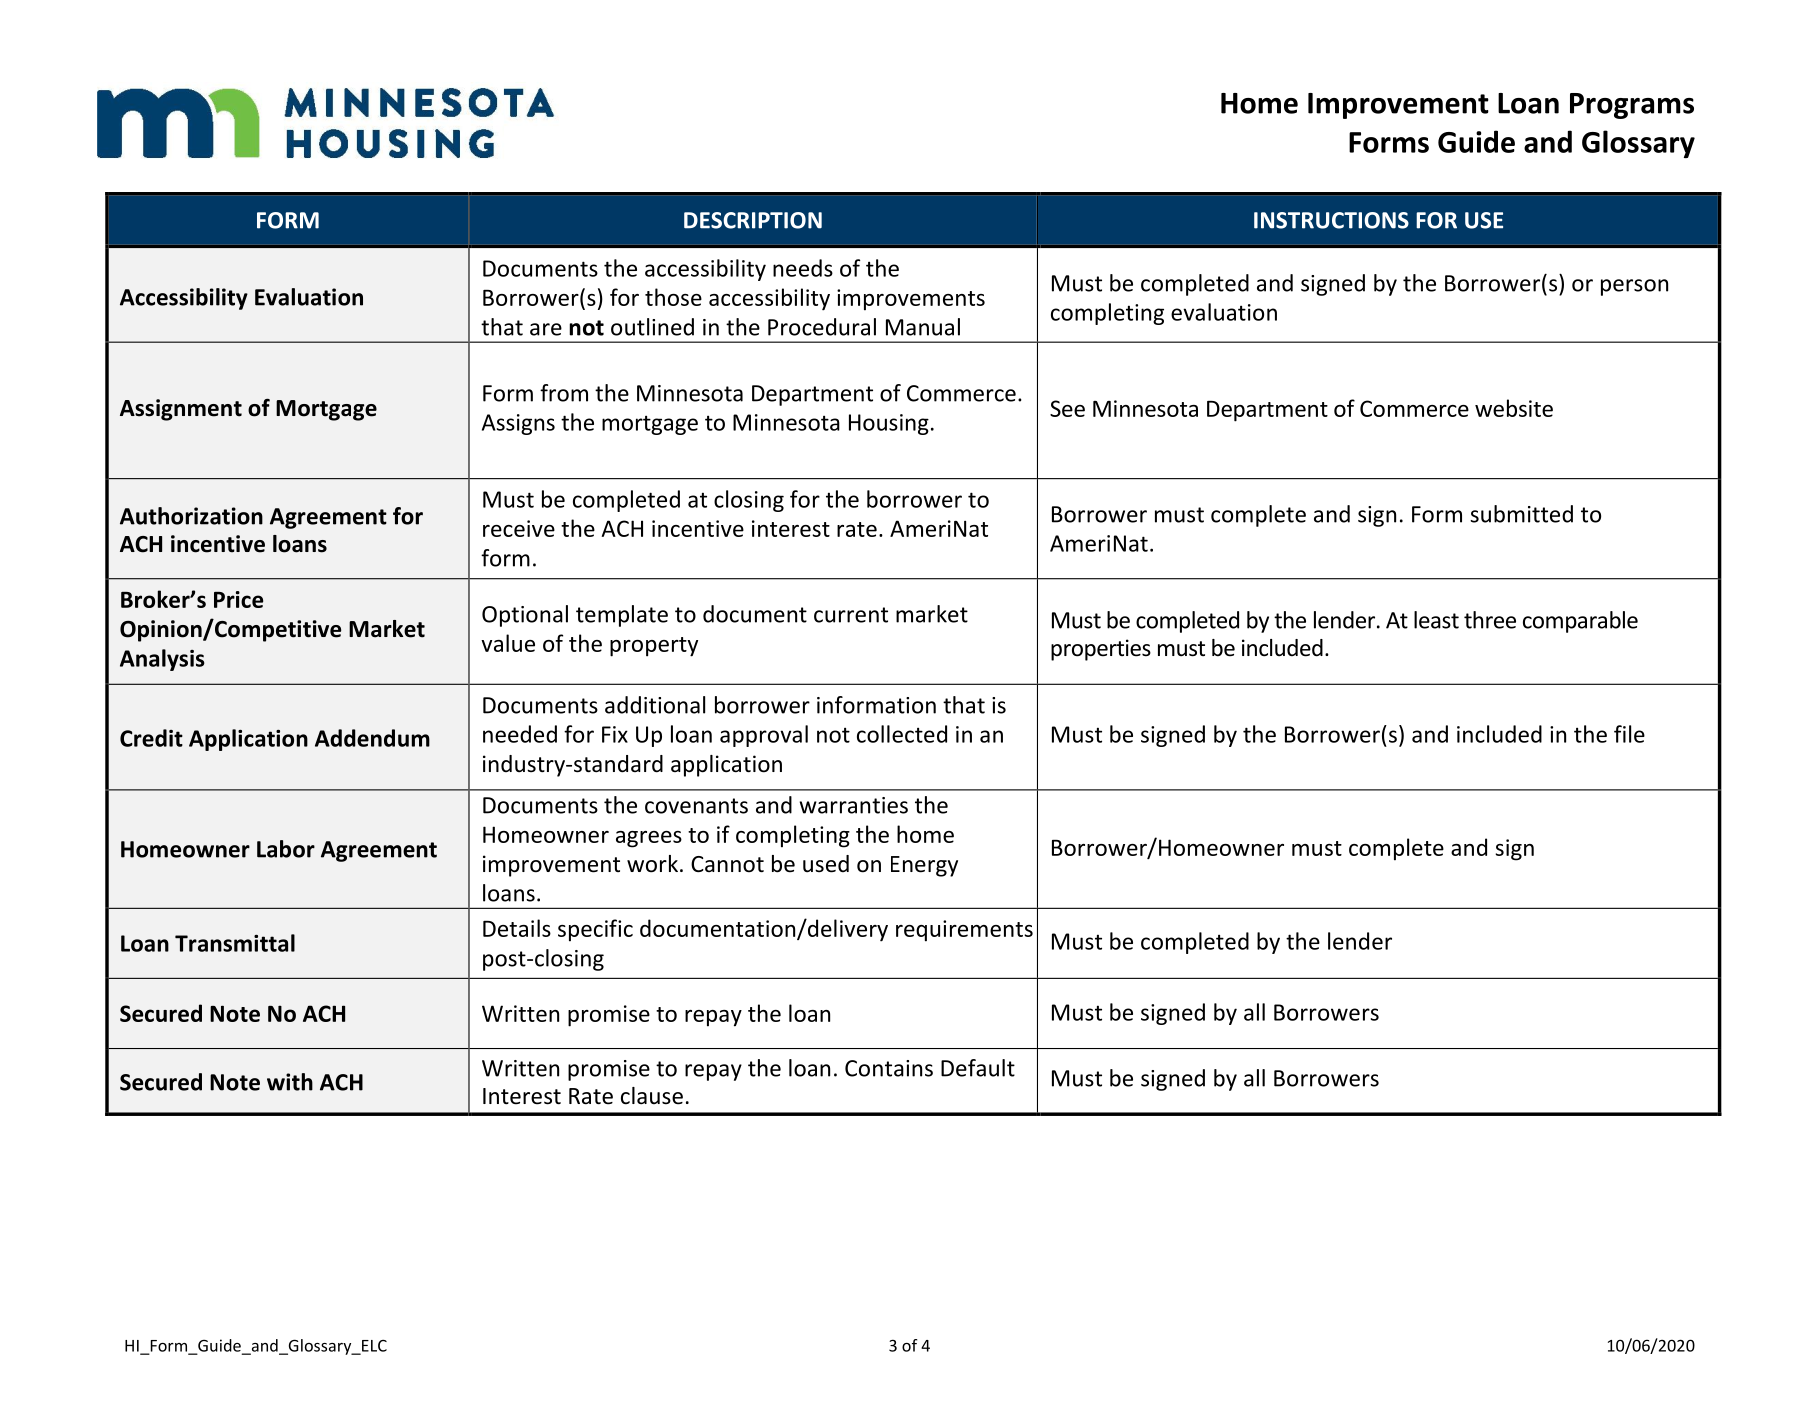  Describe the element at coordinates (753, 220) in the screenshot. I see `DESCRIPTION` at that location.
